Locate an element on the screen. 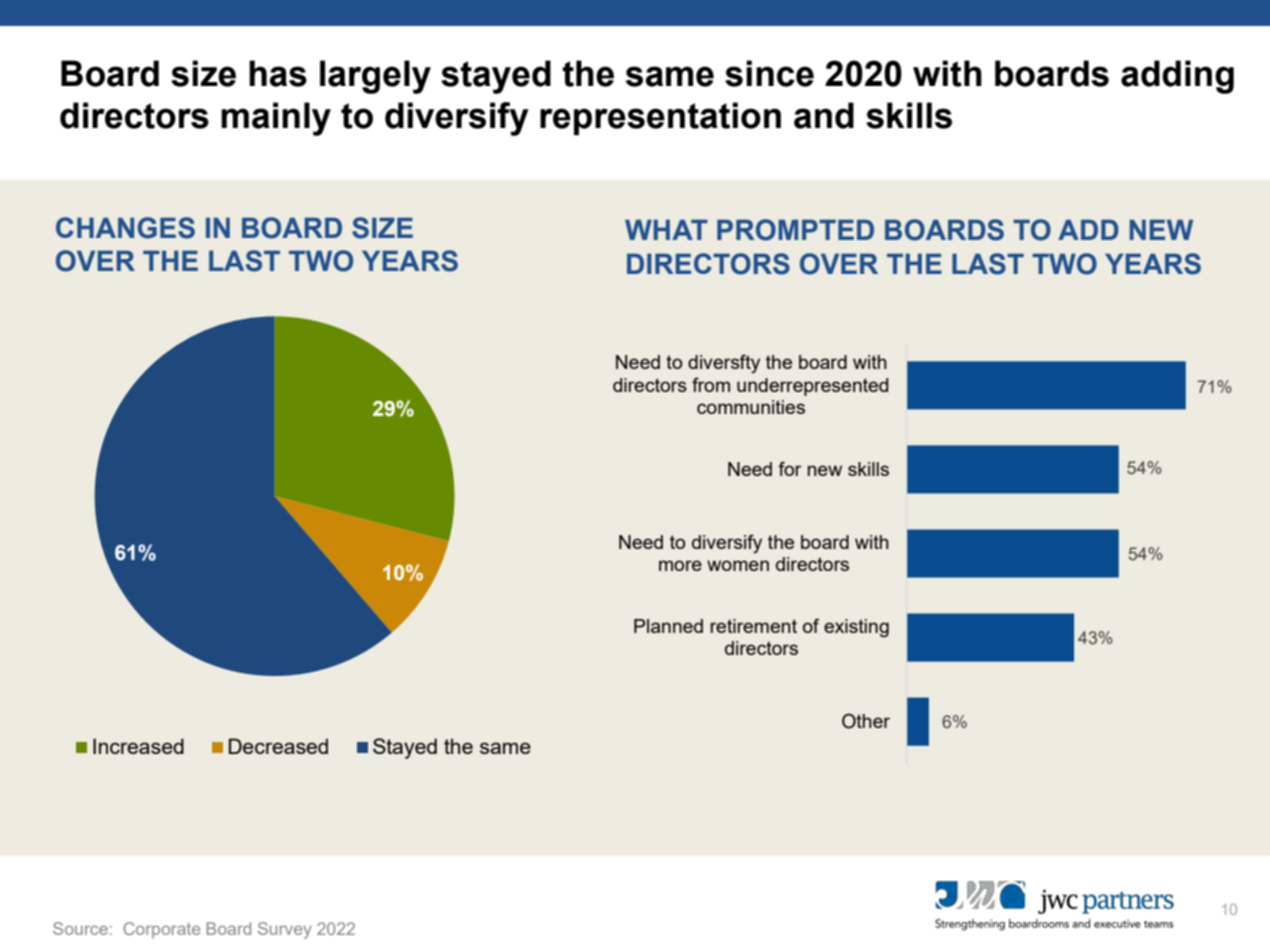 Image resolution: width=1270 pixels, height=952 pixels. women is located at coordinates (738, 565).
